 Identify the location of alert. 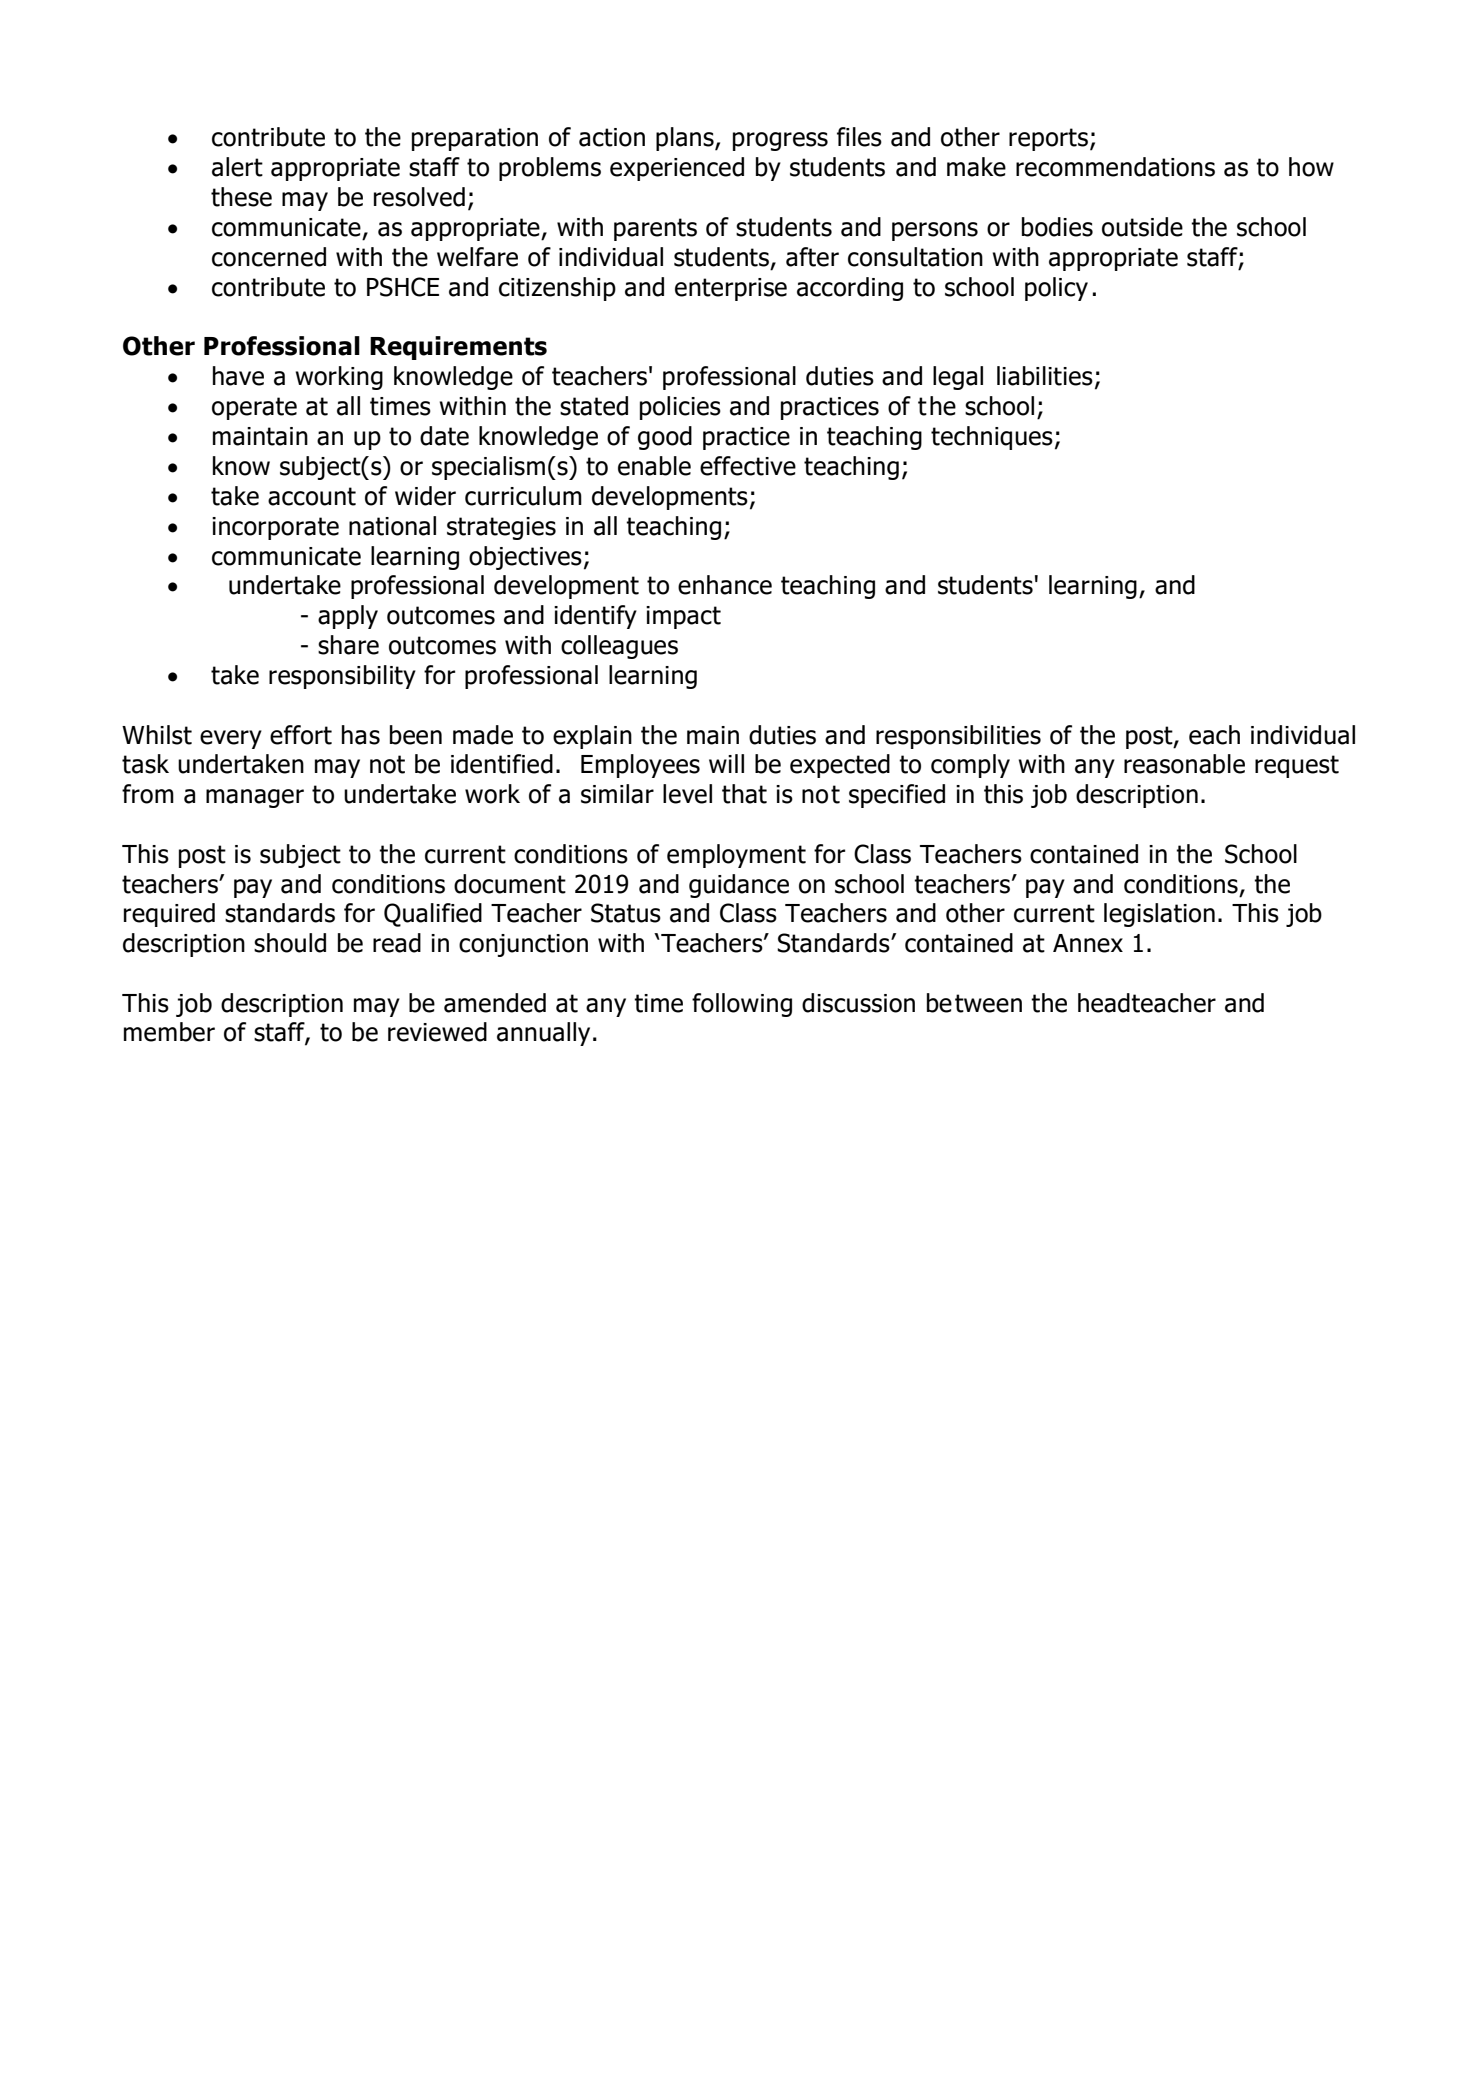
(237, 167).
